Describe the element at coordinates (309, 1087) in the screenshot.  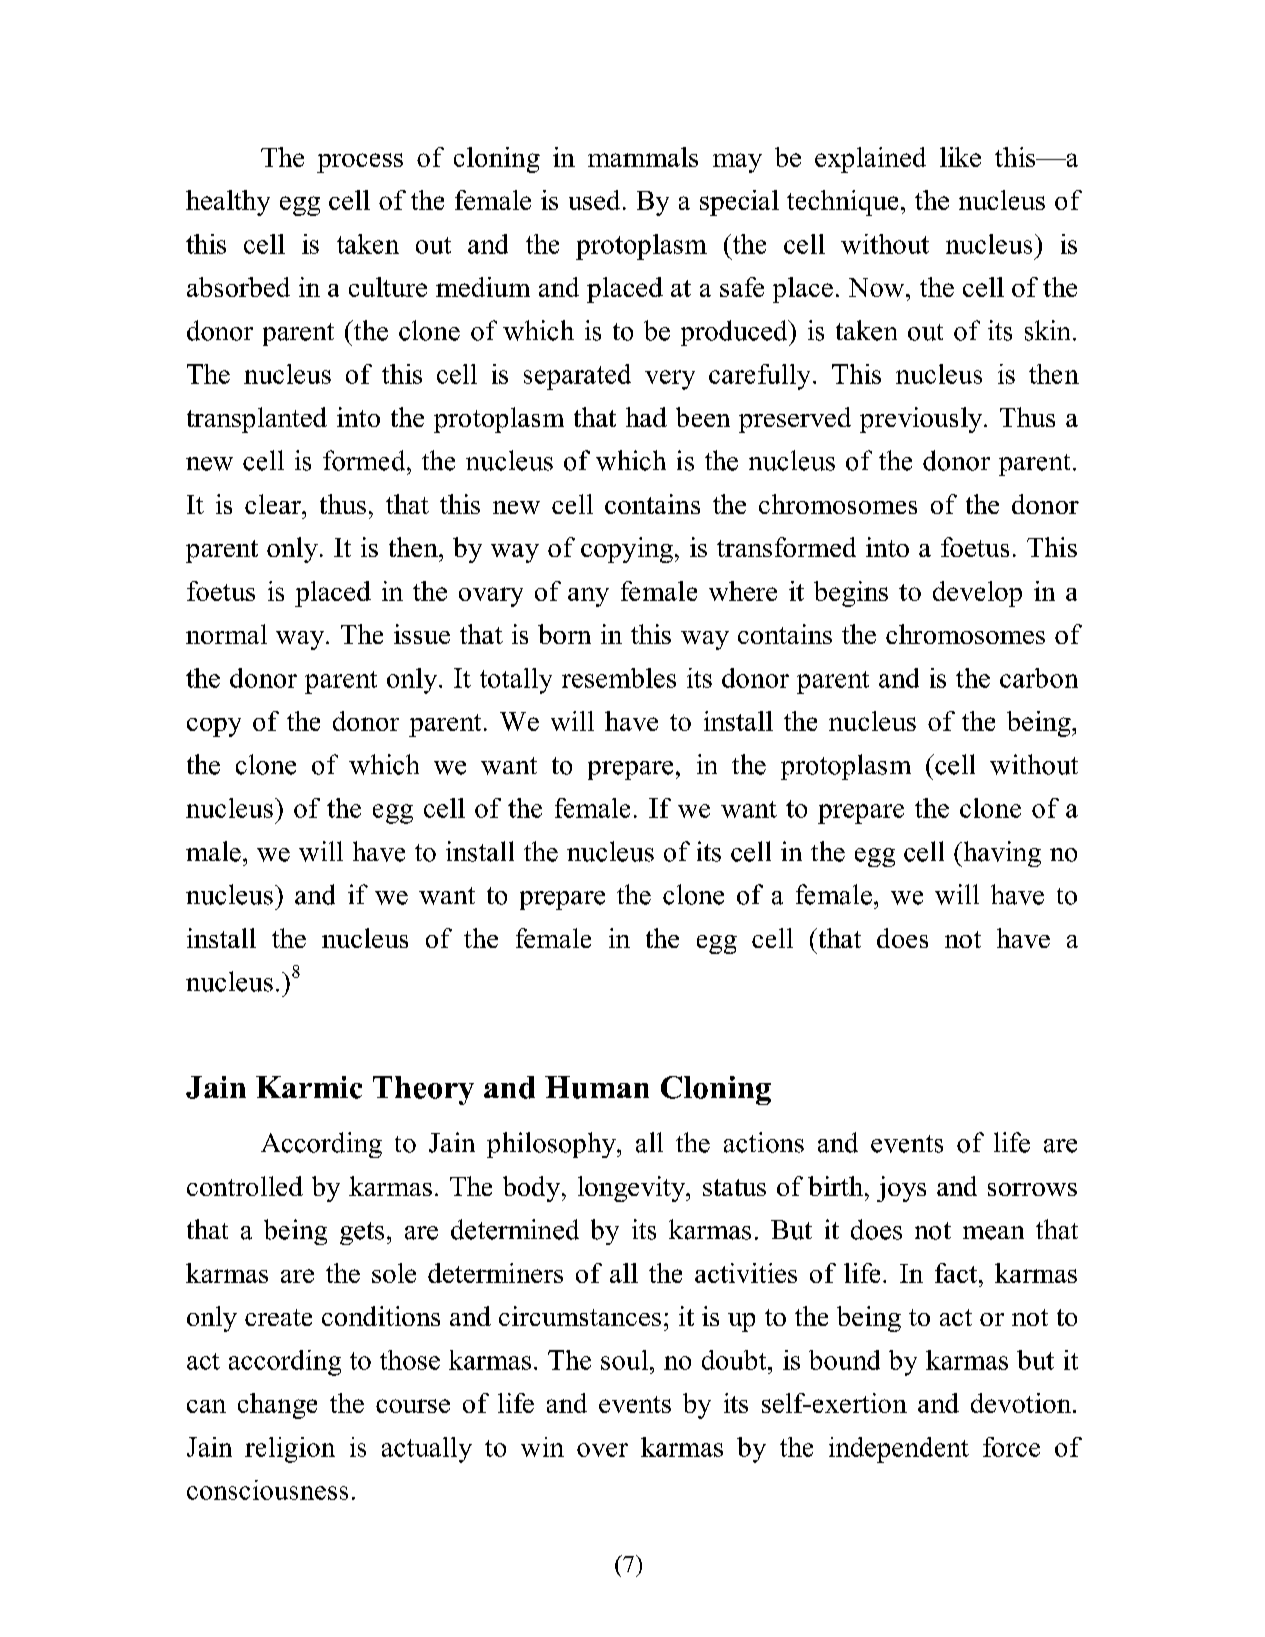
I see `Karmic` at that location.
